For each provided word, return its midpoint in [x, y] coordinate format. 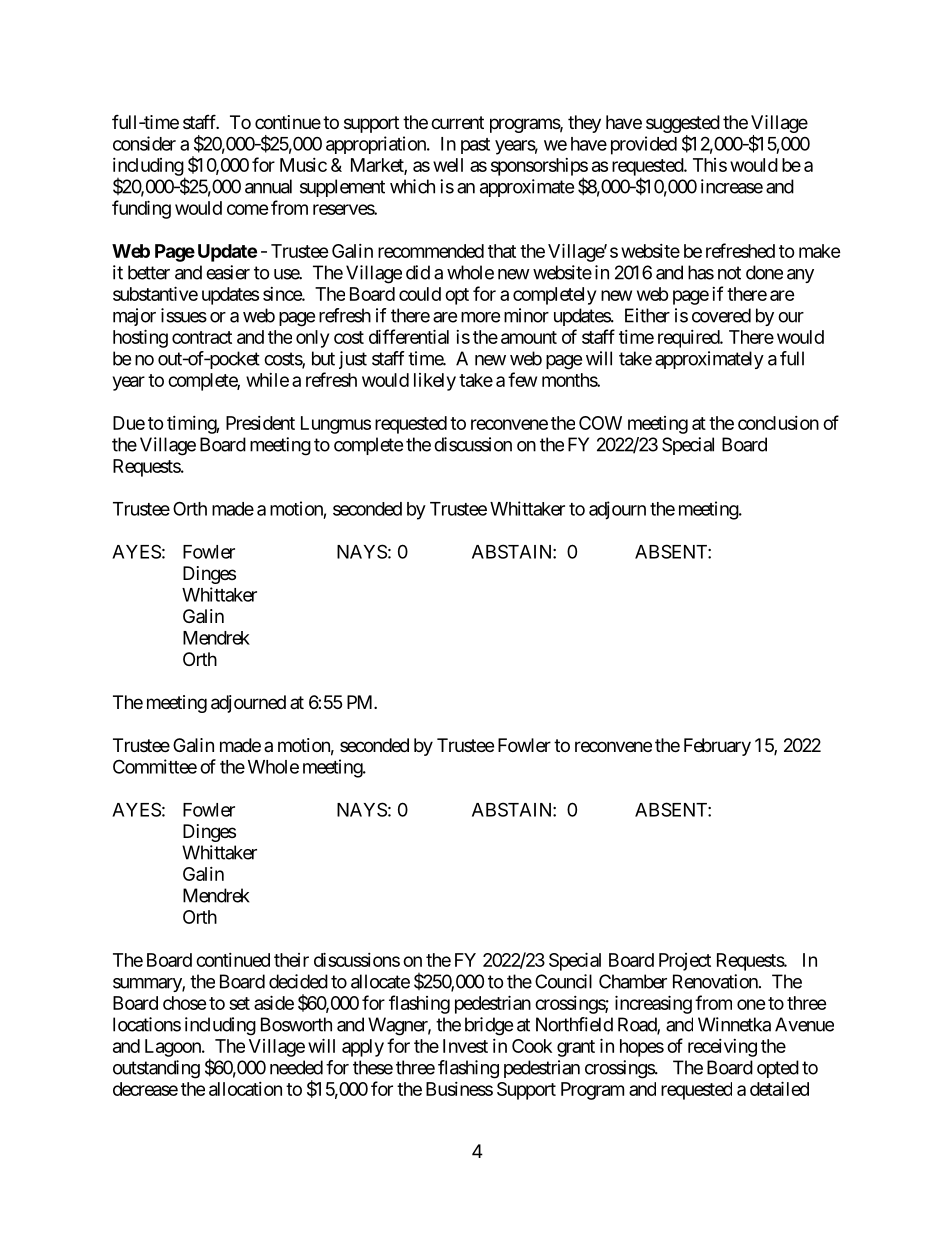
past [475, 146]
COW [600, 423]
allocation [245, 1089]
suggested [683, 124]
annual [268, 186]
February [717, 747]
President [260, 423]
